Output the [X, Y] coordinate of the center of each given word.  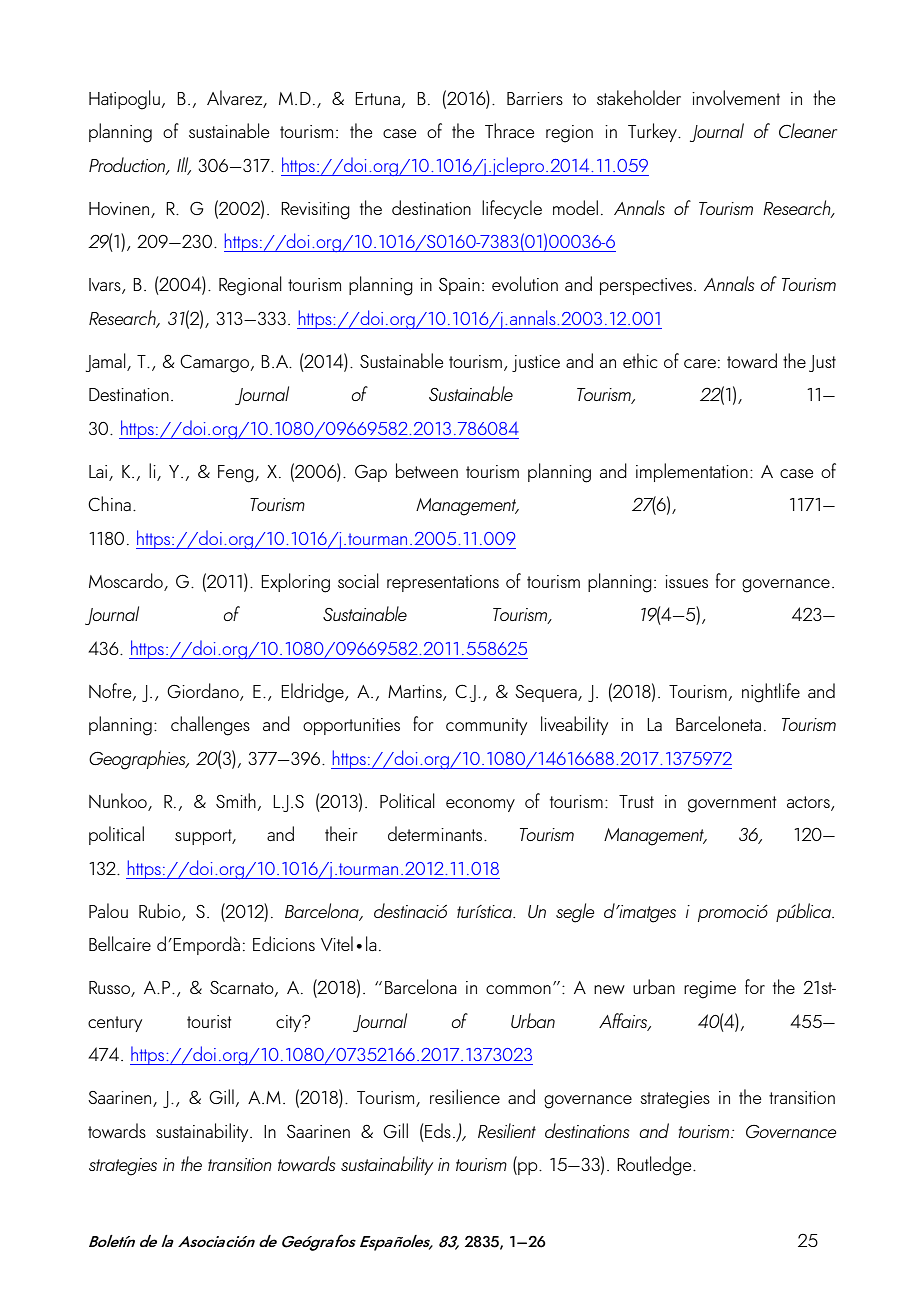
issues [686, 581]
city [290, 1023]
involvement [736, 97]
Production [128, 166]
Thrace [509, 130]
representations [443, 583]
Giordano [204, 691]
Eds [438, 1130]
